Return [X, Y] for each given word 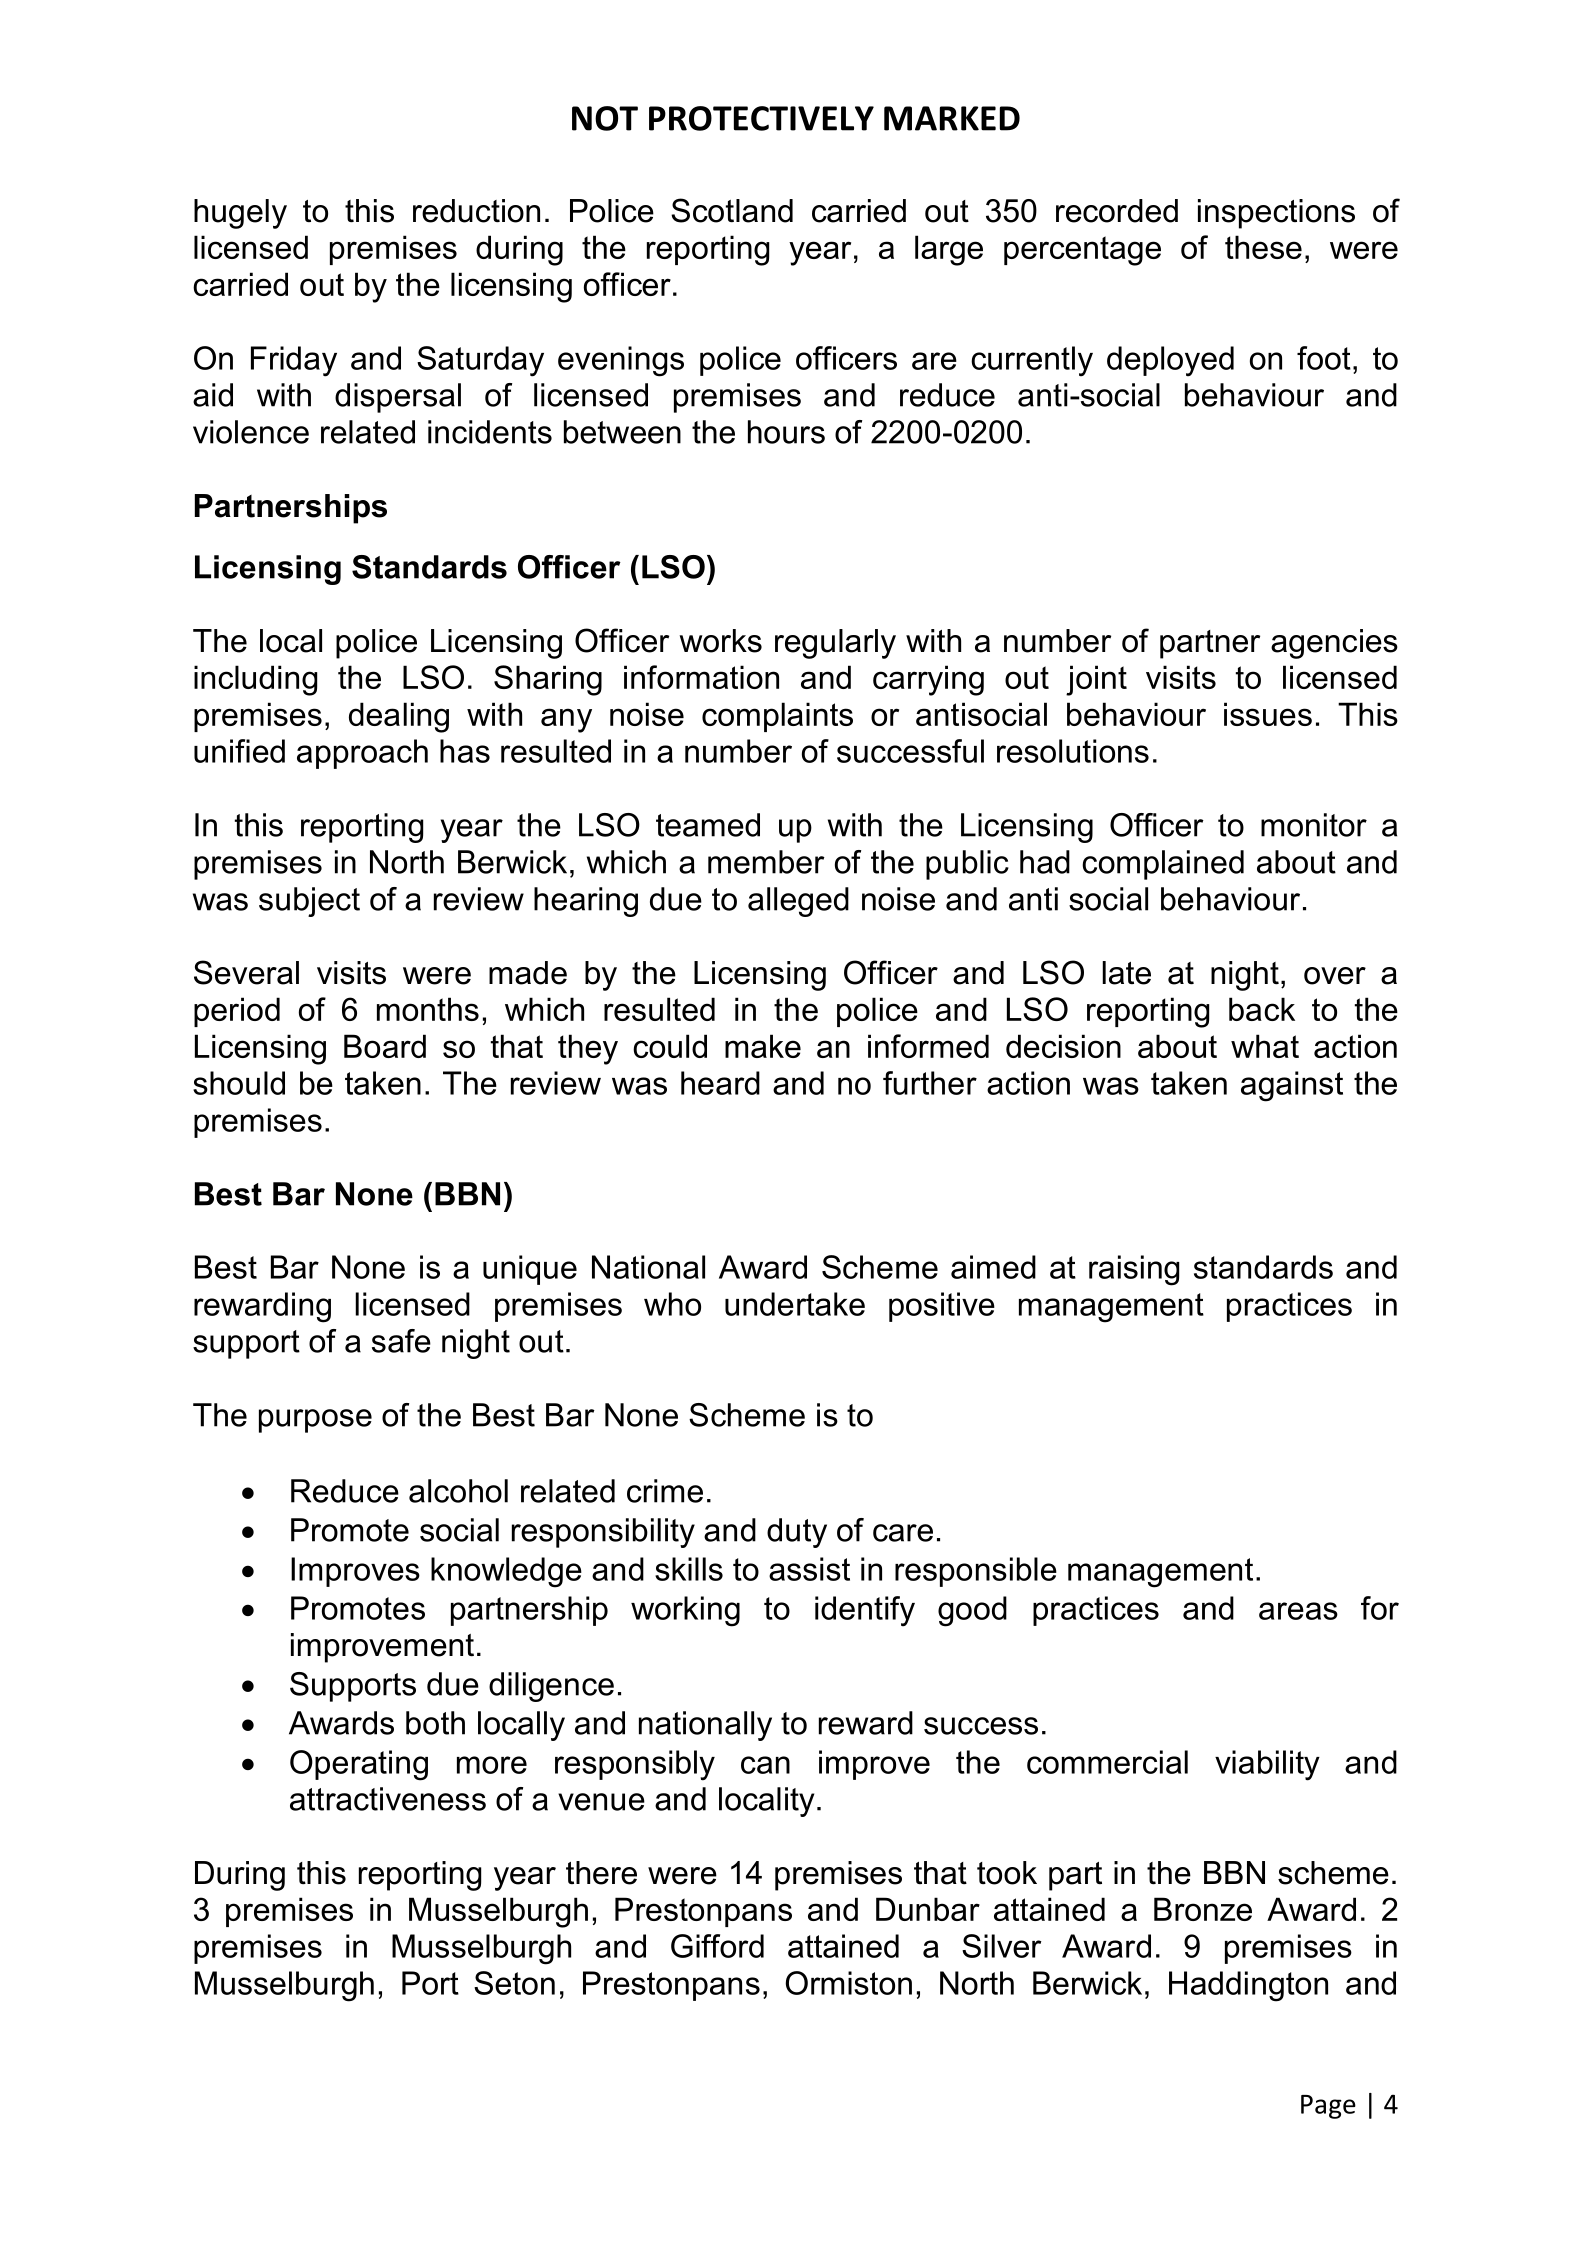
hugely [240, 214]
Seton [514, 1983]
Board [385, 1046]
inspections [1276, 214]
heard [720, 1083]
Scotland [732, 210]
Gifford [717, 1946]
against [1292, 1086]
